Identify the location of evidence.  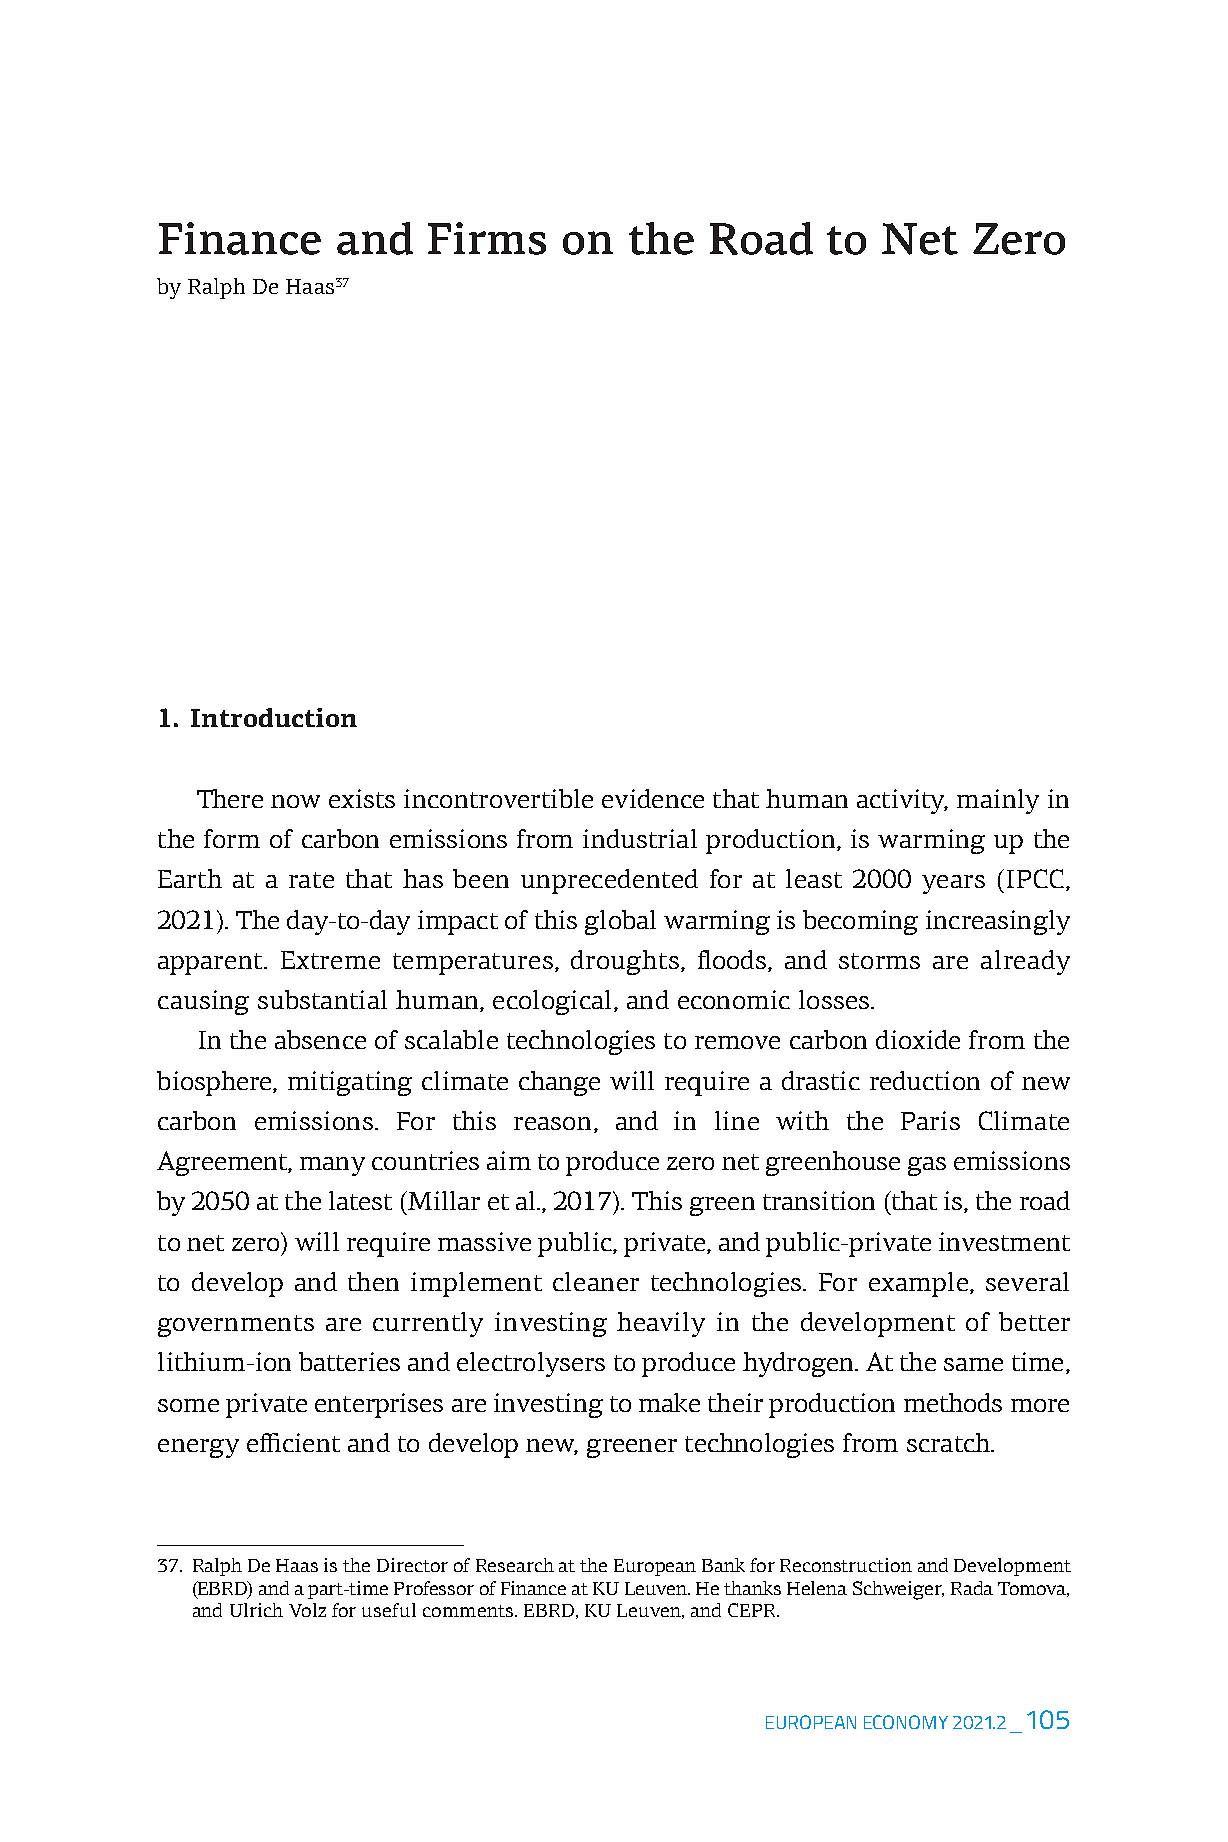
(653, 798).
